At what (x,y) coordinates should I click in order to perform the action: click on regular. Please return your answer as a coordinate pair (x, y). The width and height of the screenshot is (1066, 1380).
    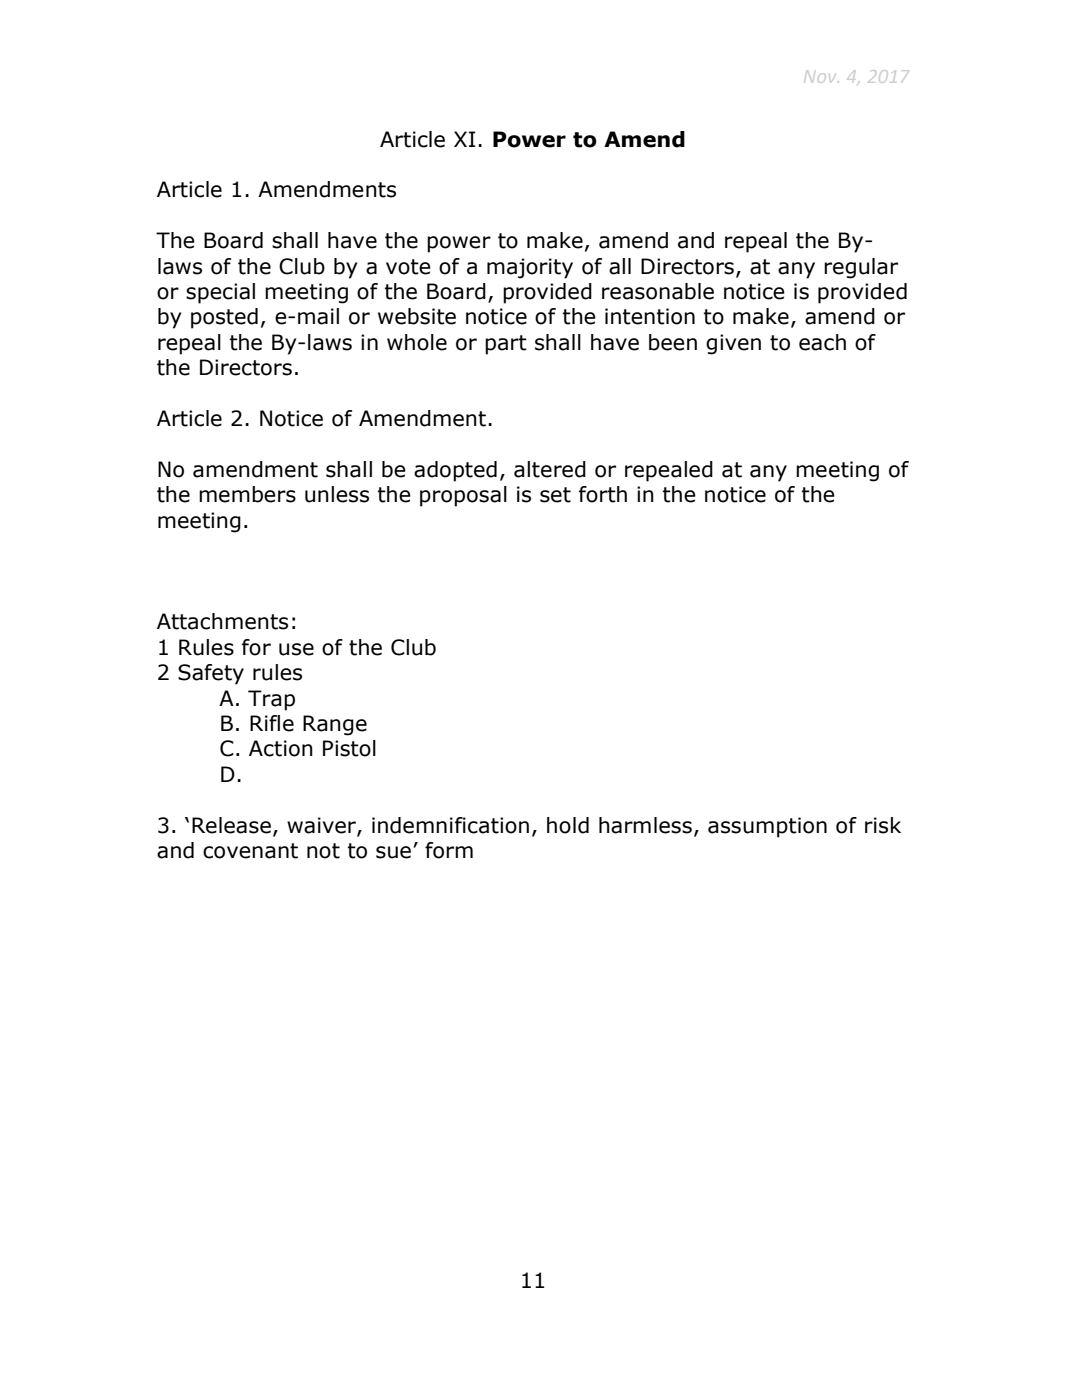
    Looking at the image, I should click on (861, 268).
